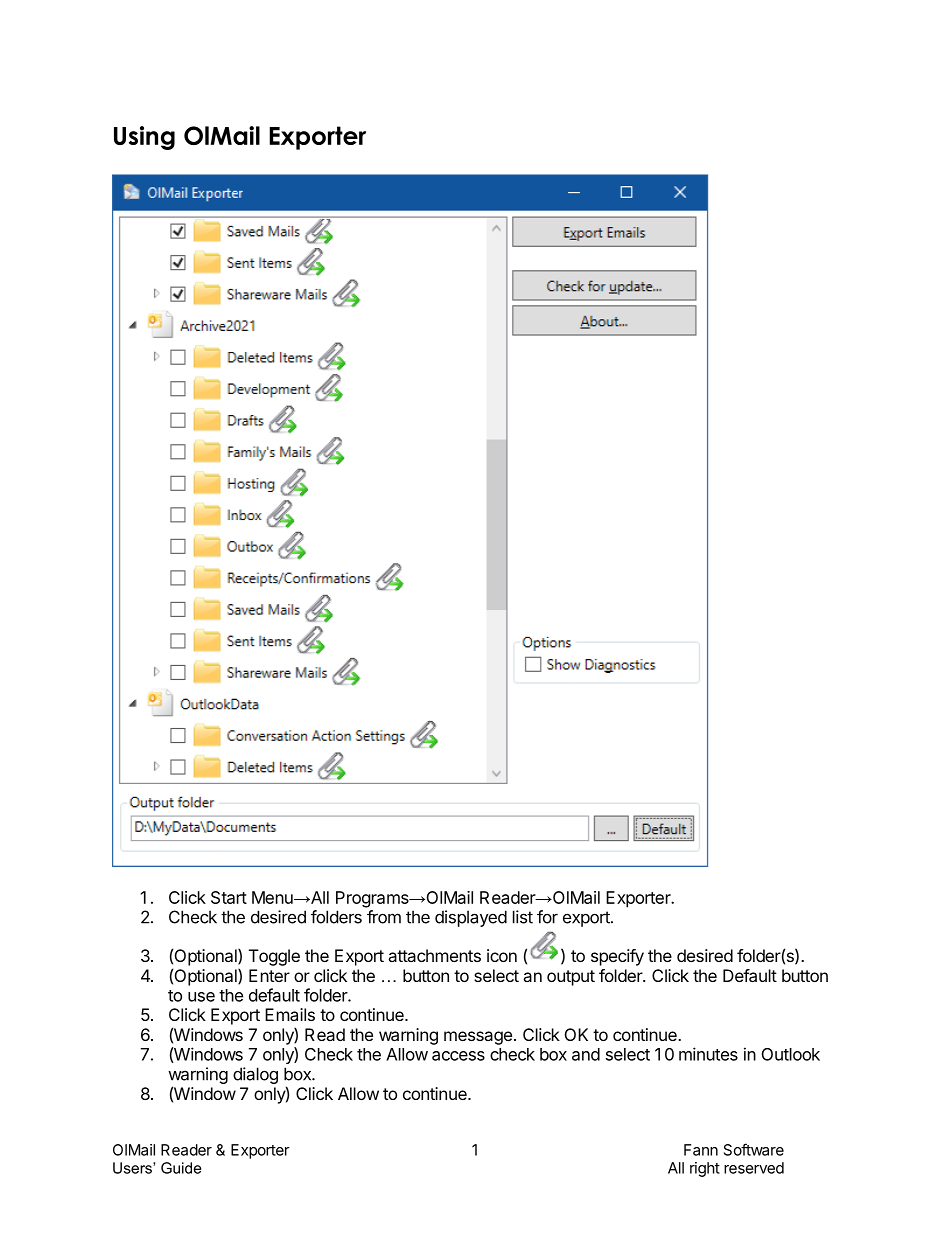 Image resolution: width=952 pixels, height=1233 pixels. What do you see at coordinates (144, 138) in the page?
I see `Using` at bounding box center [144, 138].
